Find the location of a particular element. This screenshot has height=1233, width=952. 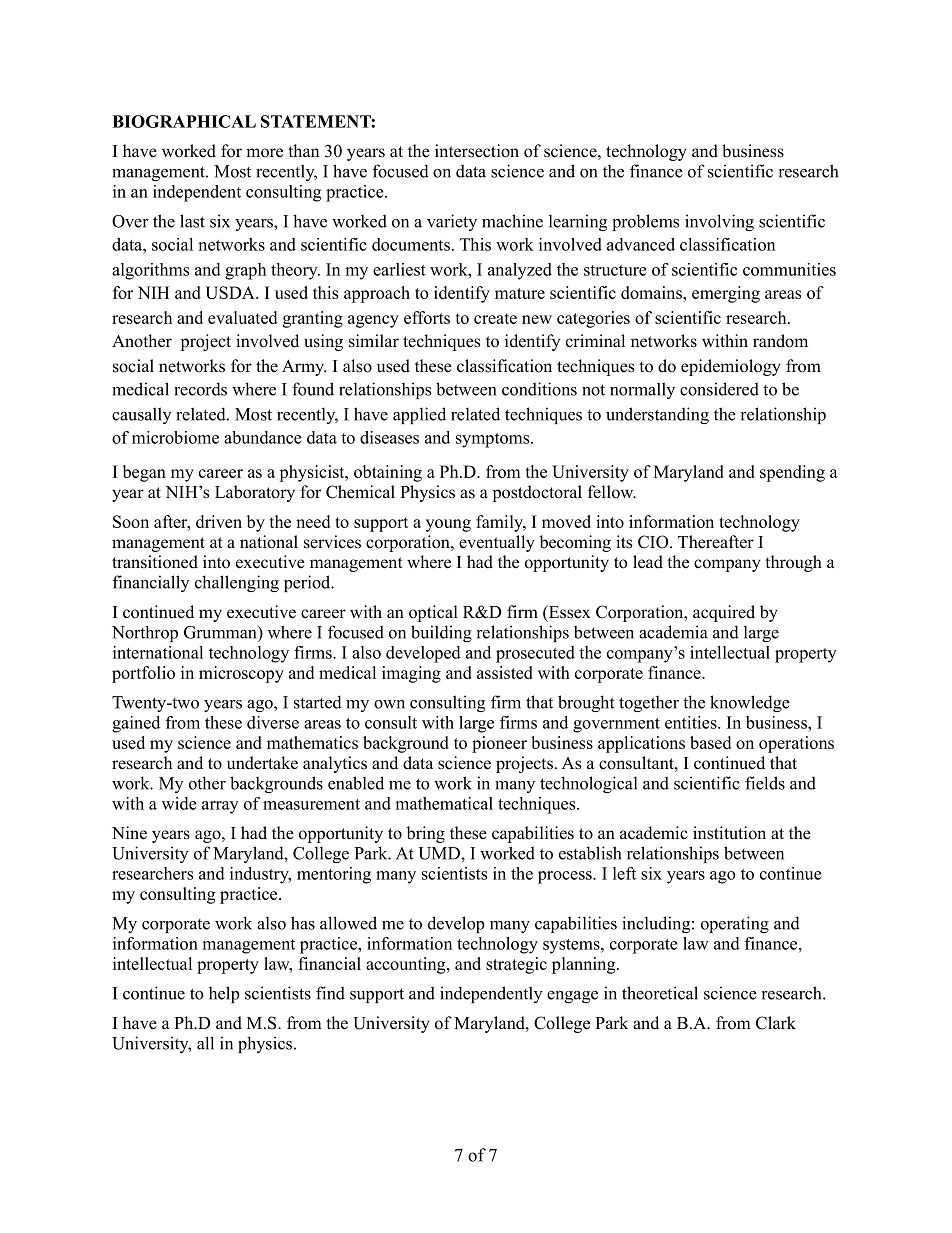

involving is located at coordinates (719, 222).
